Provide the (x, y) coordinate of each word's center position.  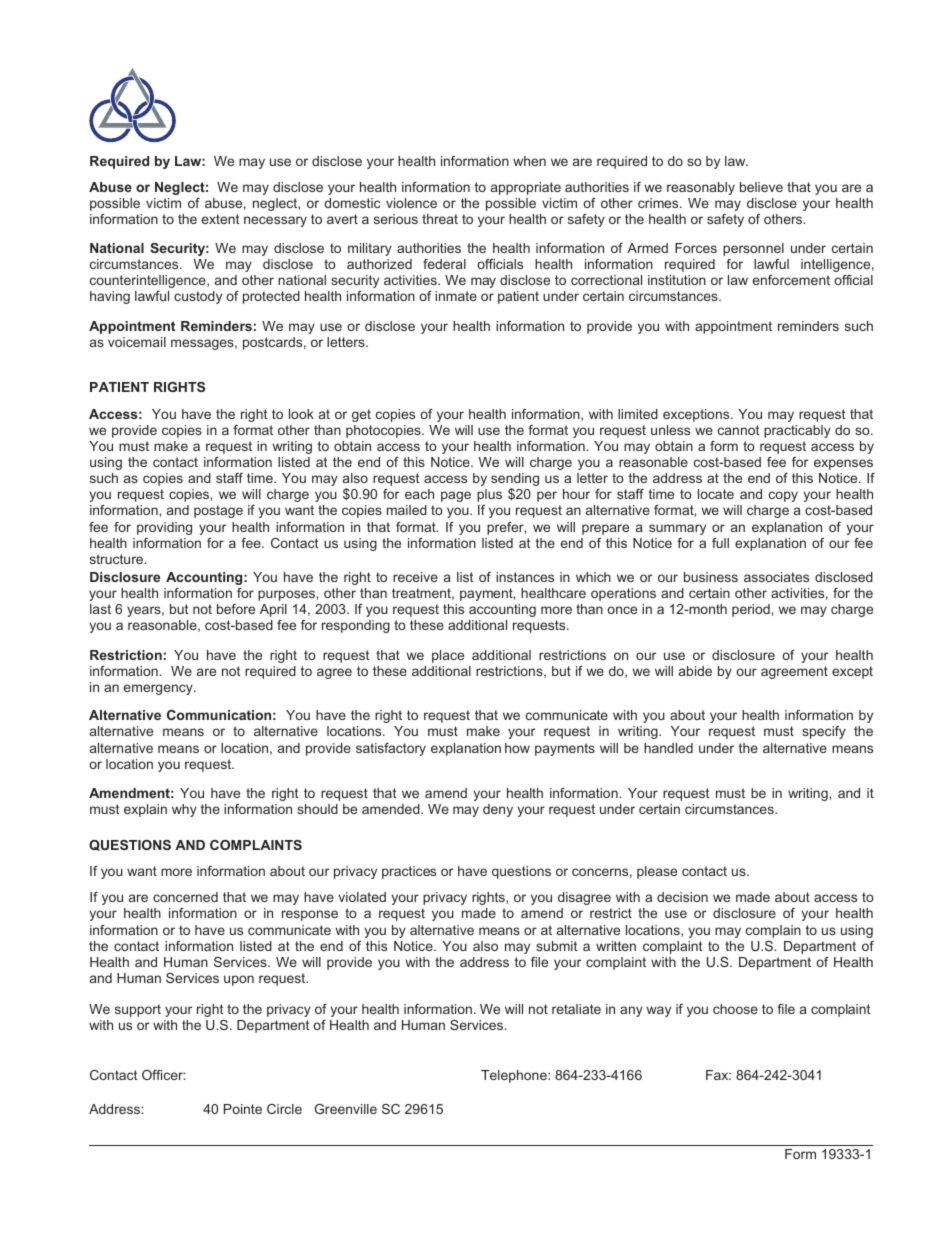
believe (761, 187)
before (236, 609)
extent (220, 219)
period (752, 610)
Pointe (243, 1109)
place (448, 656)
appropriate (526, 188)
